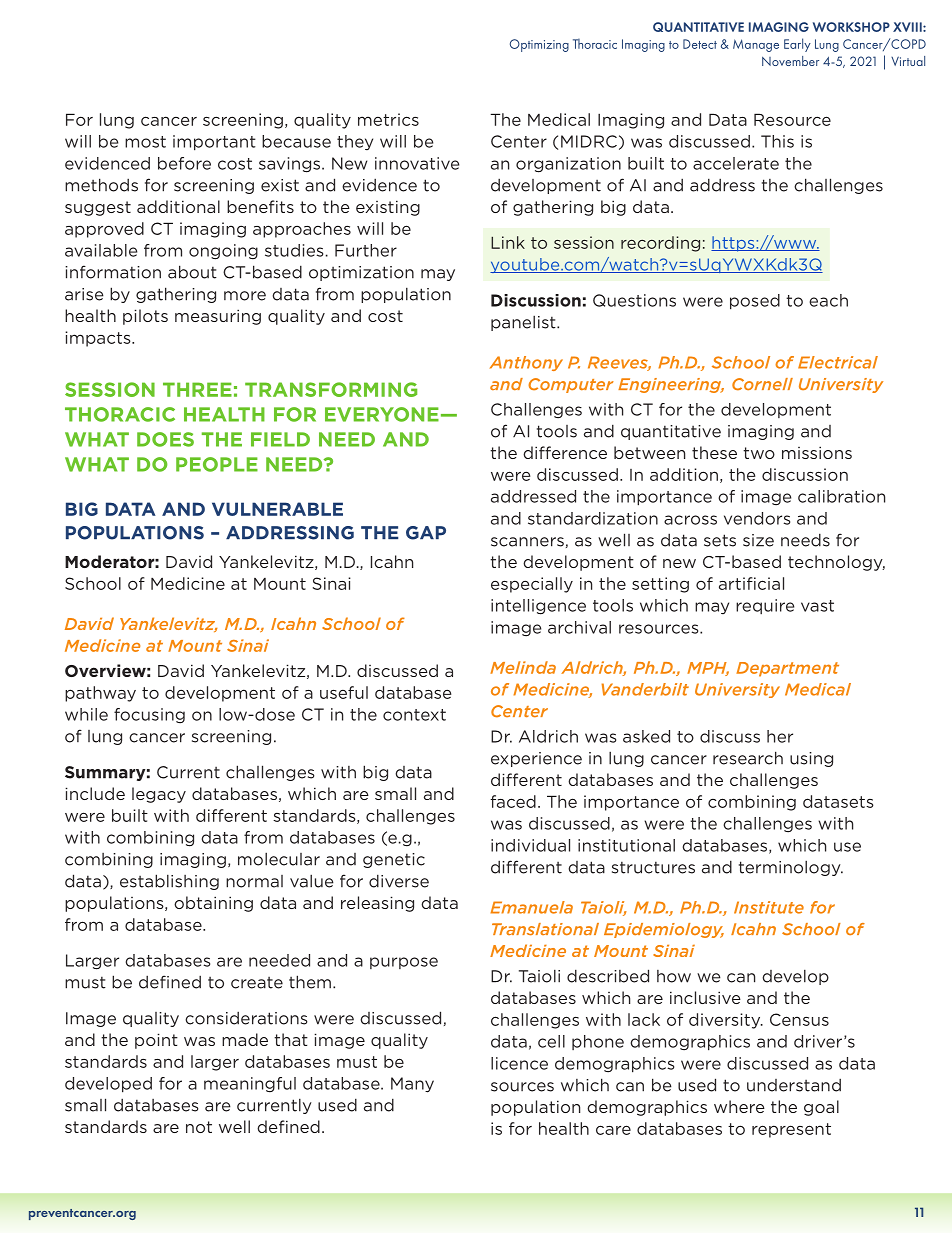 The height and width of the document is (1233, 952). I want to click on VULNERABLE, so click(277, 509).
